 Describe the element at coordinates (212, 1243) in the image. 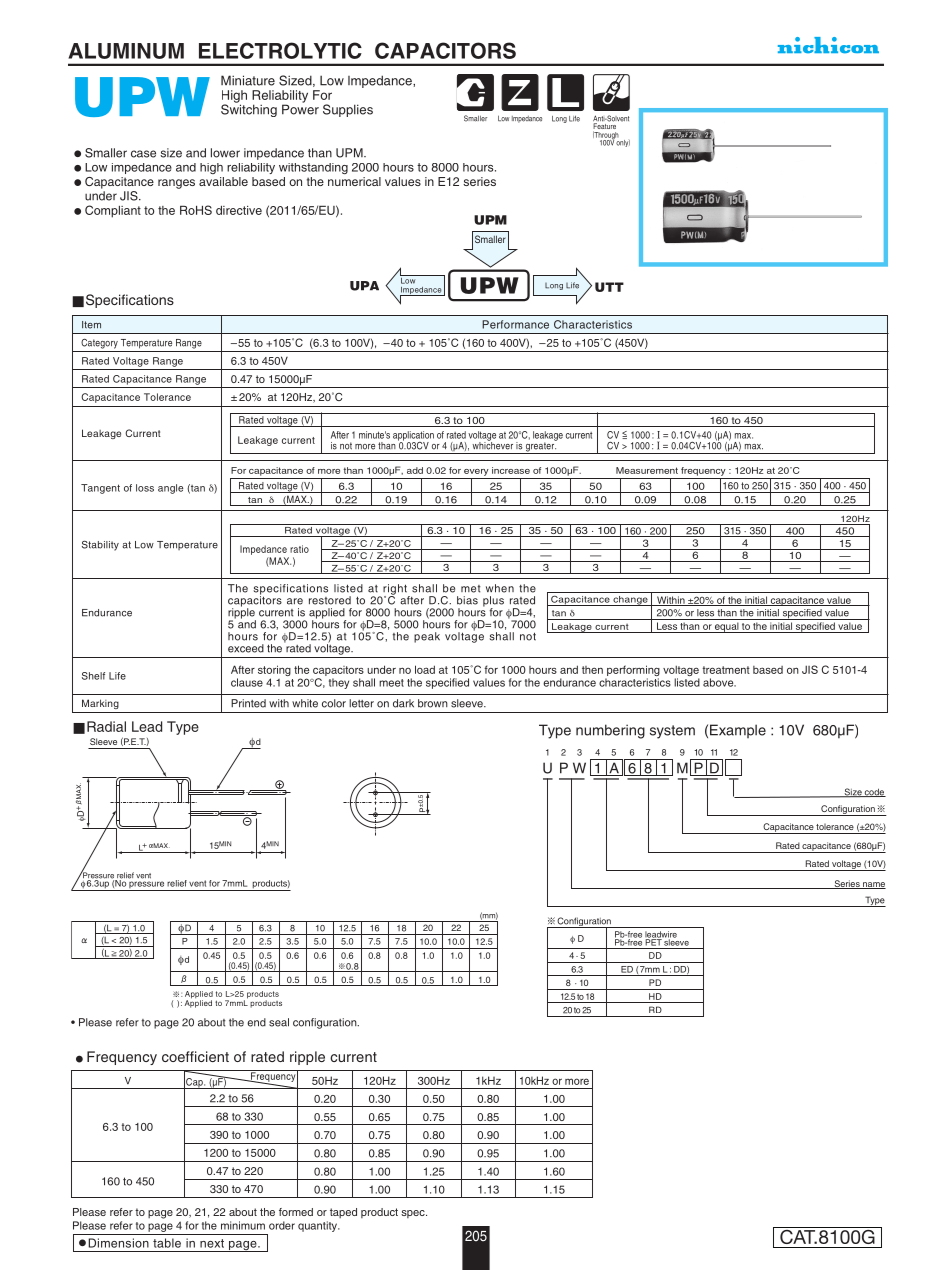

I see `next` at that location.
